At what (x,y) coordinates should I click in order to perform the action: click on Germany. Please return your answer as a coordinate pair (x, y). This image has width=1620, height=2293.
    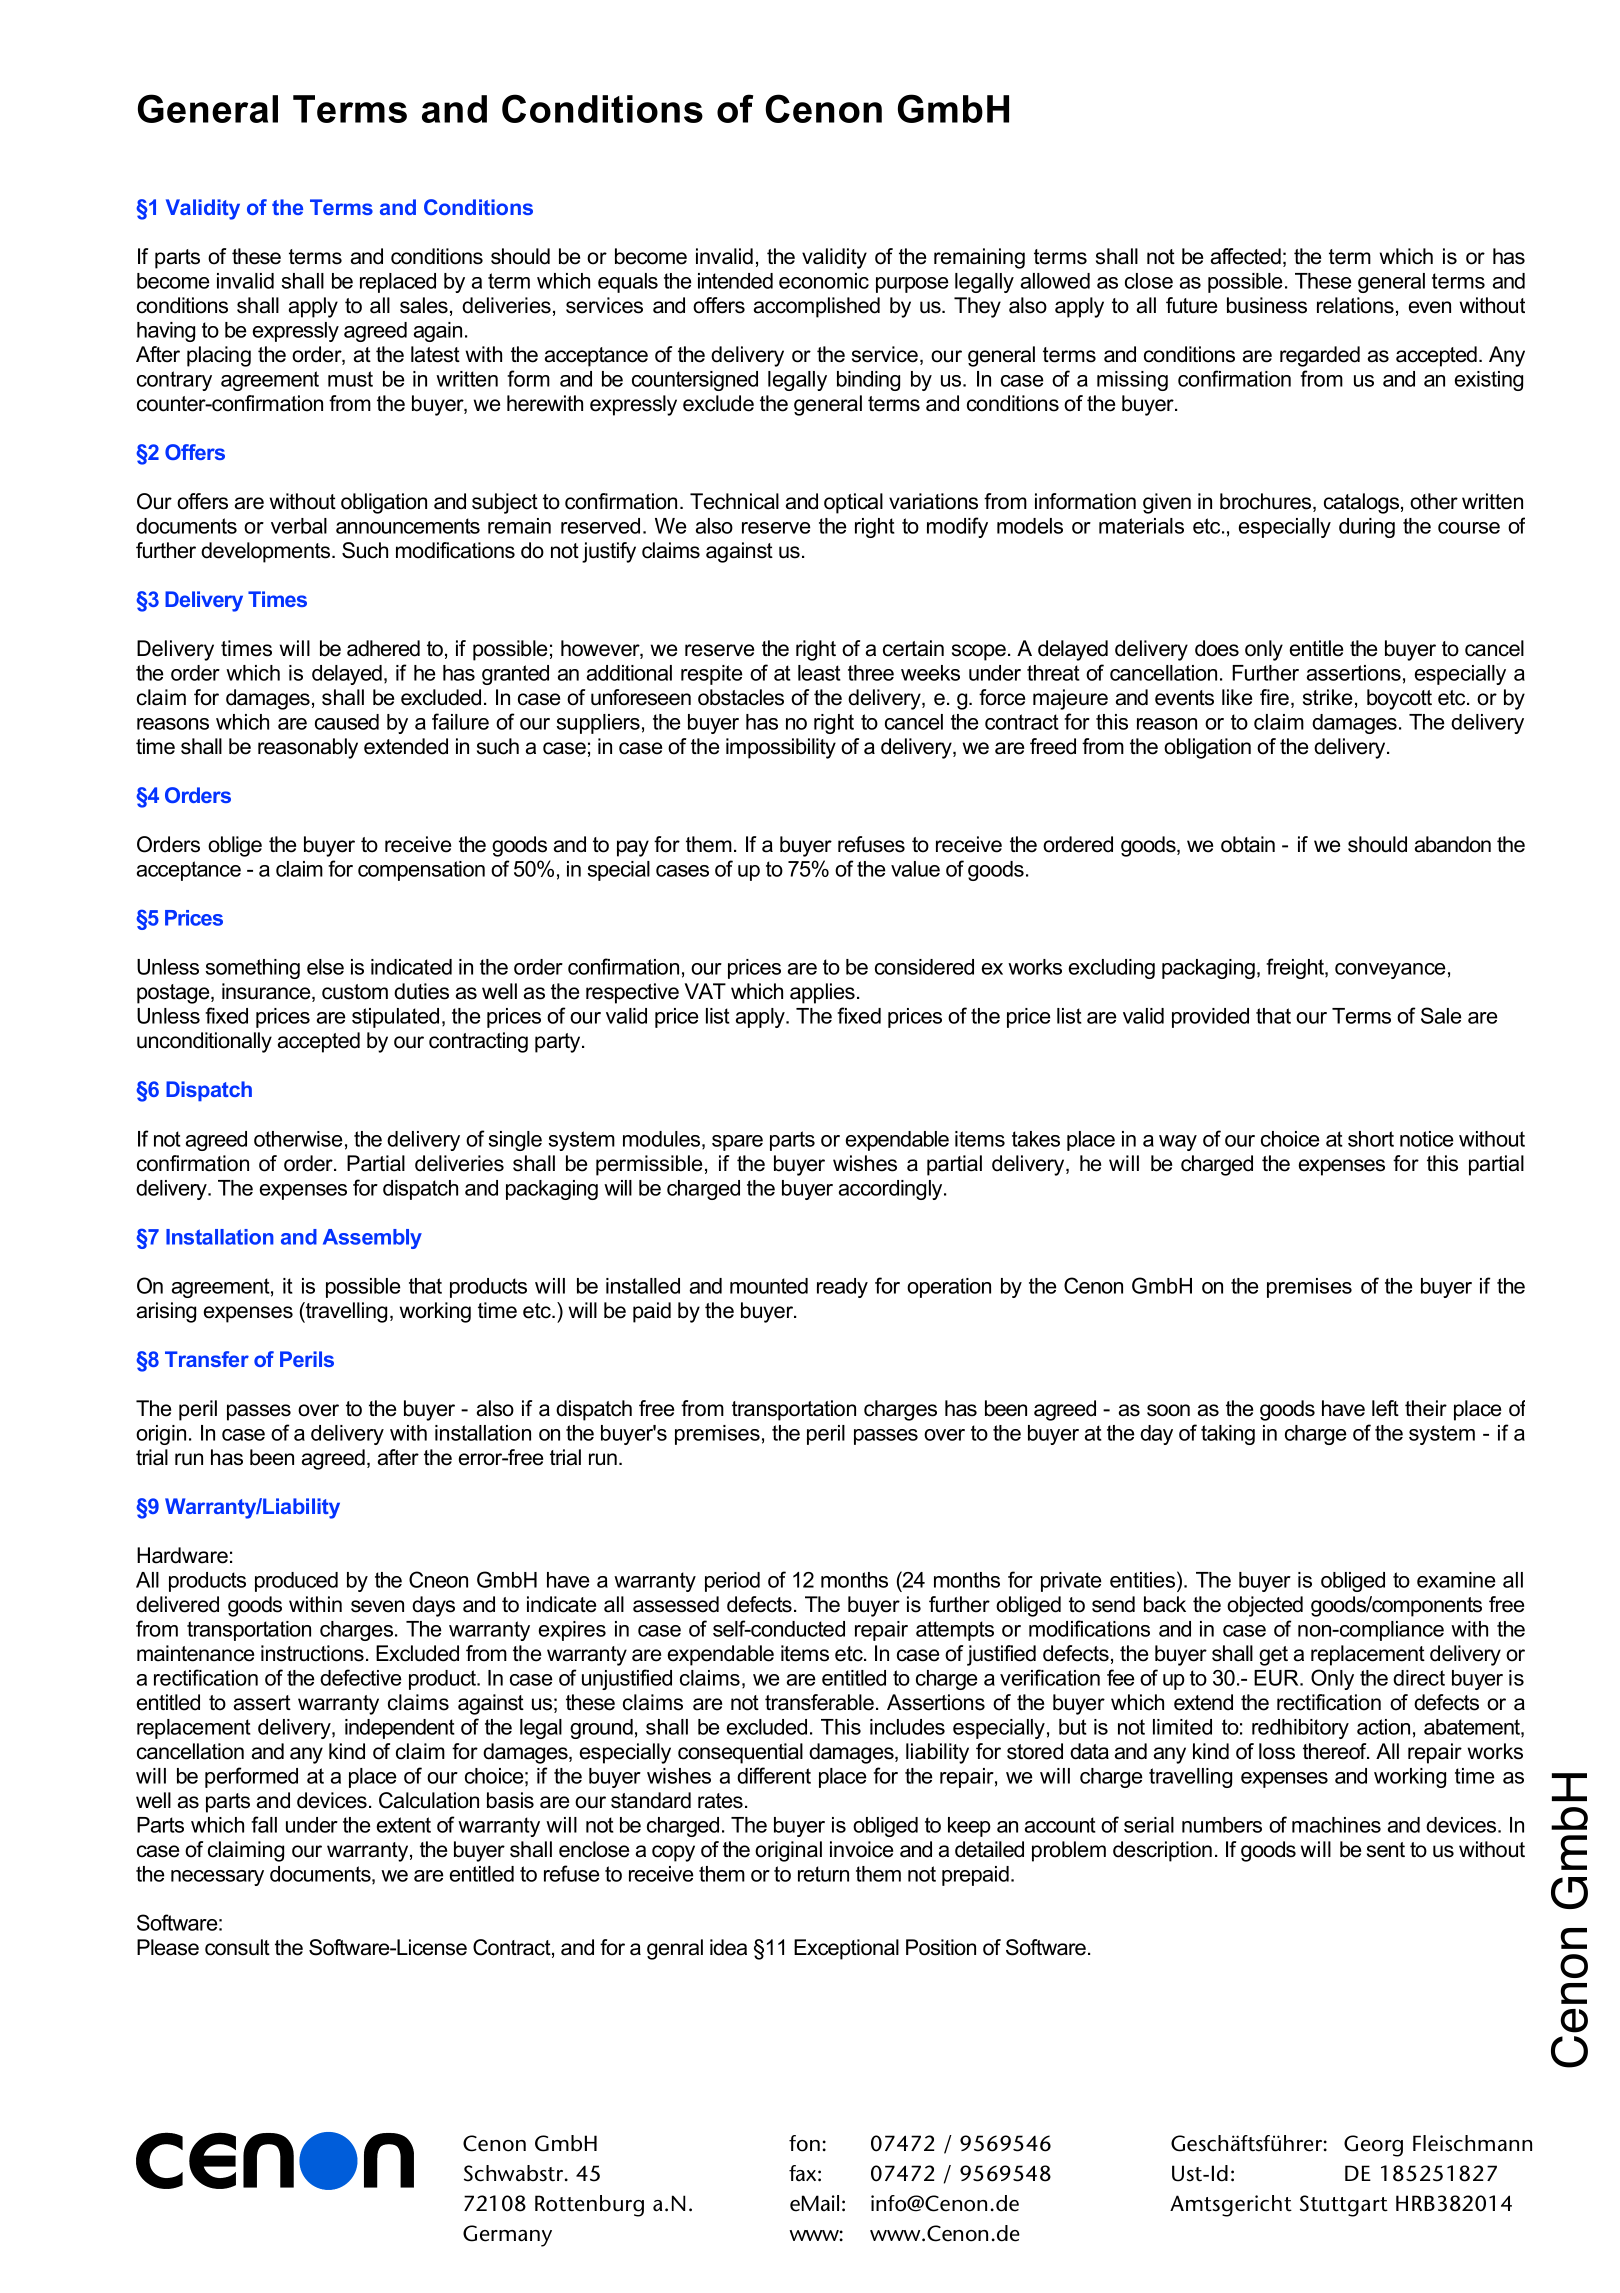
    Looking at the image, I should click on (507, 2236).
